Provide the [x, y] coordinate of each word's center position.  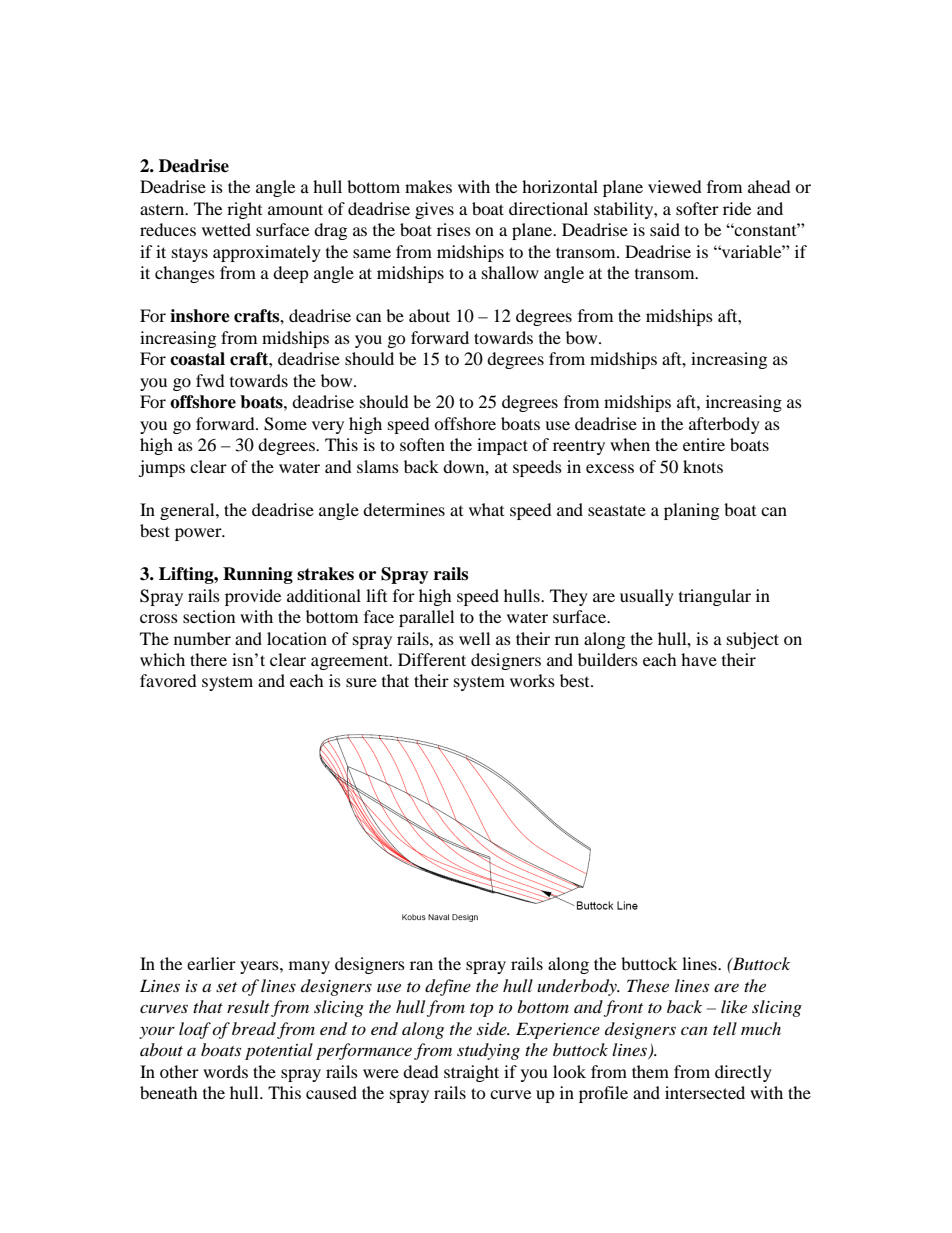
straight [471, 1073]
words [225, 1071]
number [202, 638]
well [474, 638]
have [699, 659]
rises [454, 229]
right [244, 210]
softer [697, 208]
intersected [705, 1092]
